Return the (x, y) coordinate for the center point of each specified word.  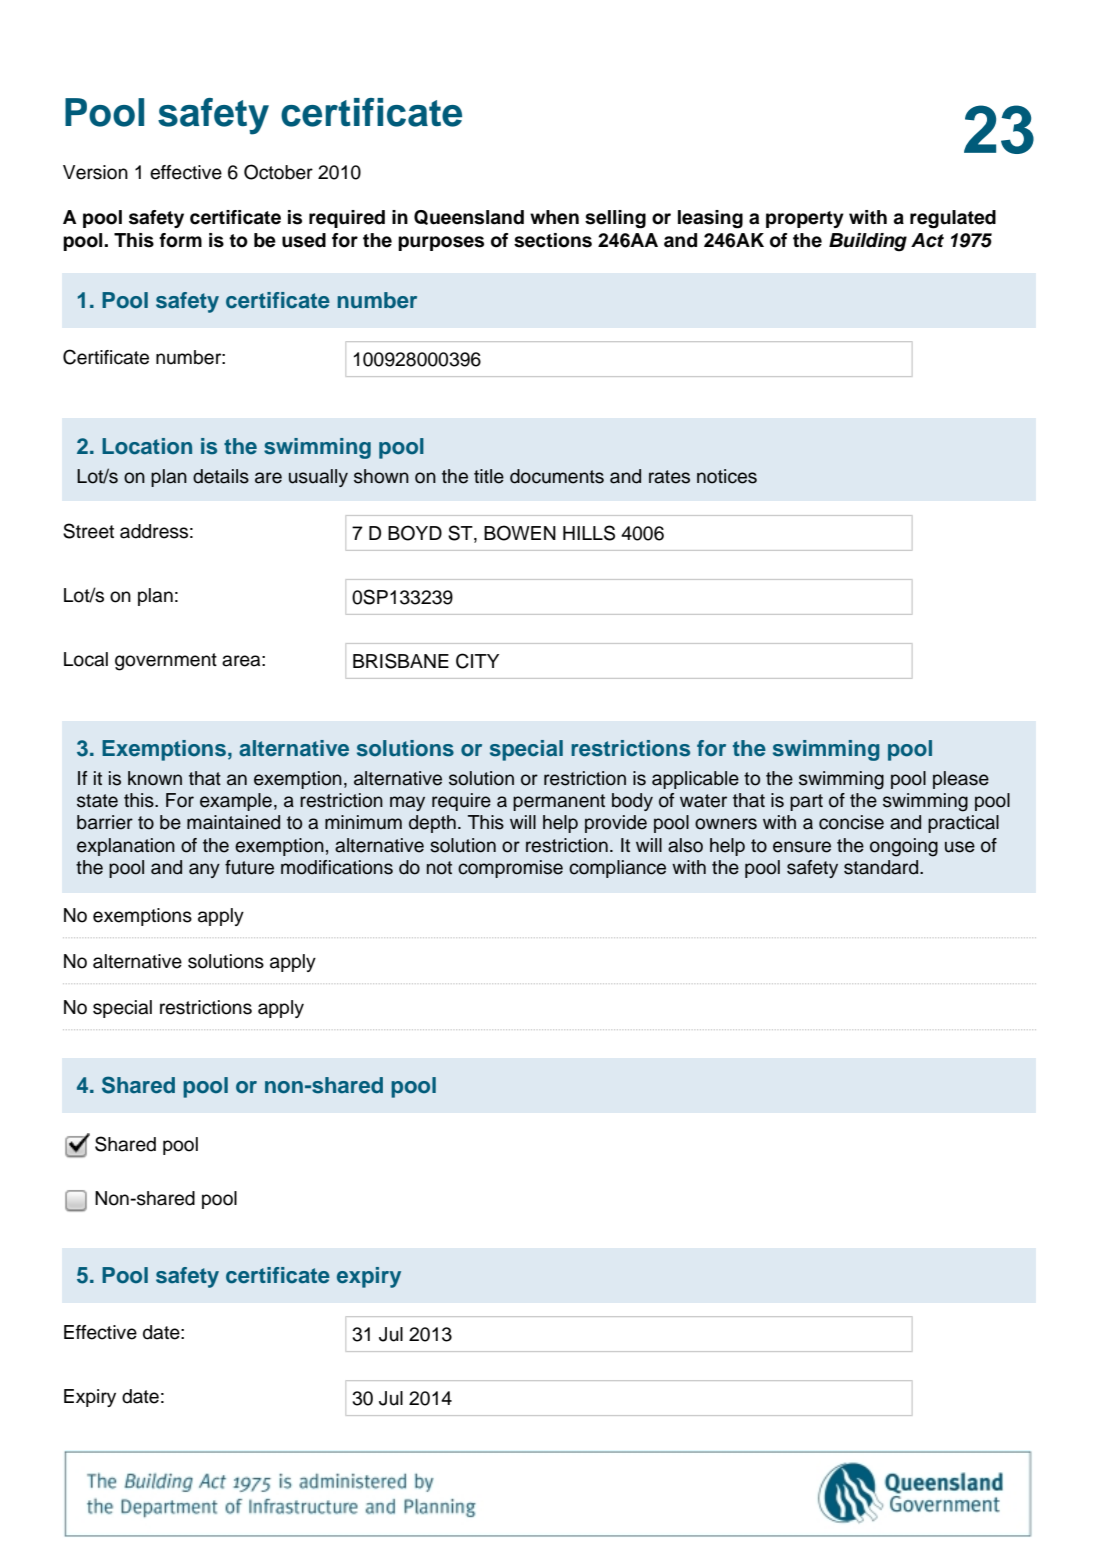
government (166, 662)
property (805, 219)
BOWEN (520, 533)
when (554, 217)
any (204, 870)
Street (88, 531)
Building (868, 242)
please (961, 780)
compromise (510, 869)
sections (553, 240)
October (278, 172)
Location (147, 446)
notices (727, 476)
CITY (477, 661)
